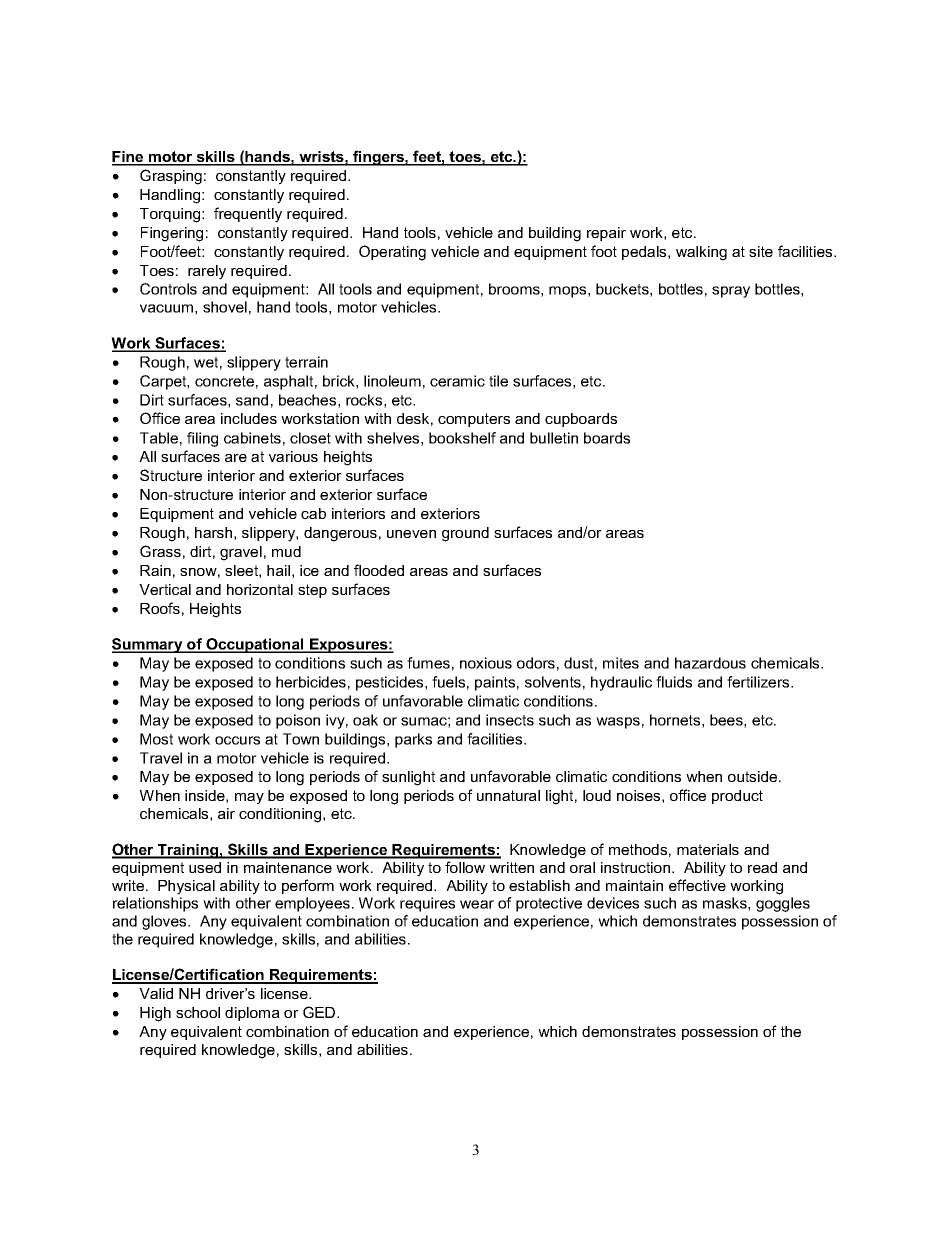 Image resolution: width=952 pixels, height=1233 pixels. What do you see at coordinates (237, 740) in the page?
I see `occurs` at bounding box center [237, 740].
